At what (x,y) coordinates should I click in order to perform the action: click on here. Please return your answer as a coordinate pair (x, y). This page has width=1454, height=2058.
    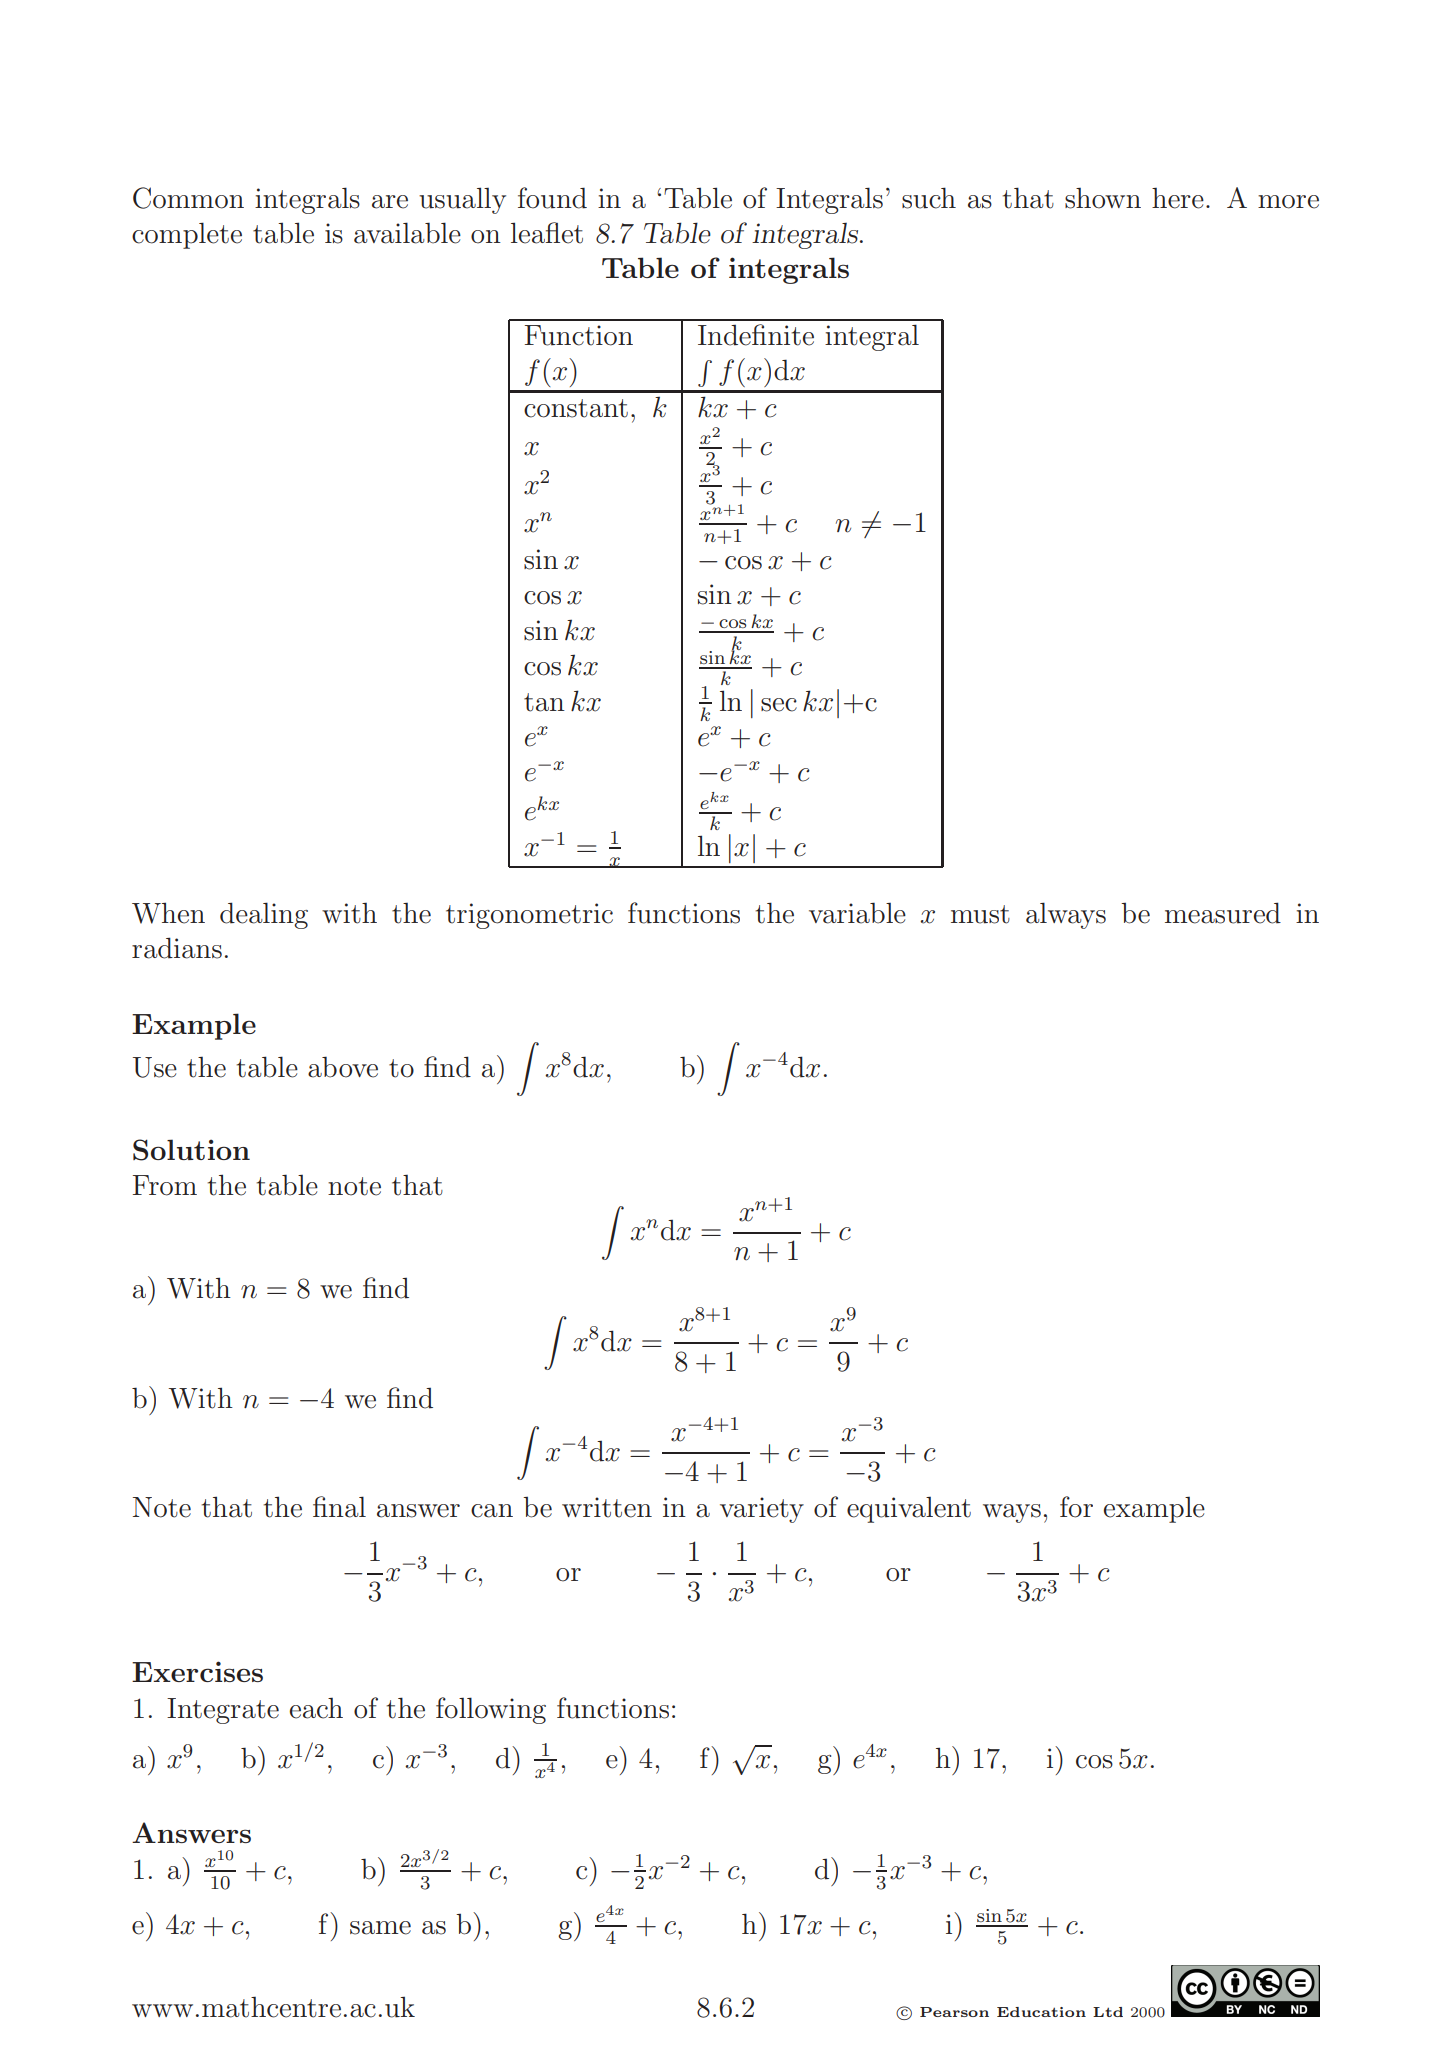
    Looking at the image, I should click on (1178, 198).
